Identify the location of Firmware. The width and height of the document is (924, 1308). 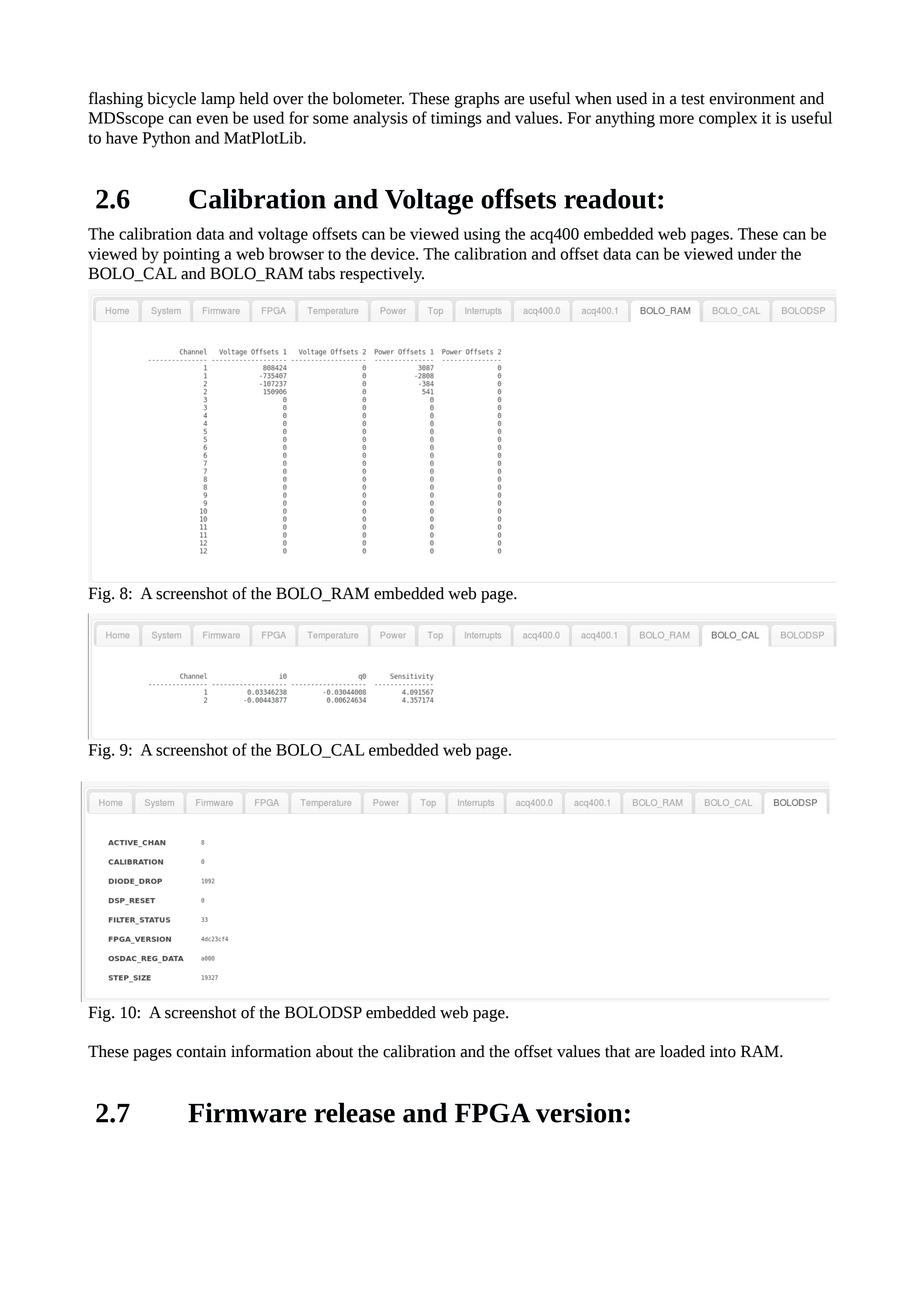
(247, 1113).
